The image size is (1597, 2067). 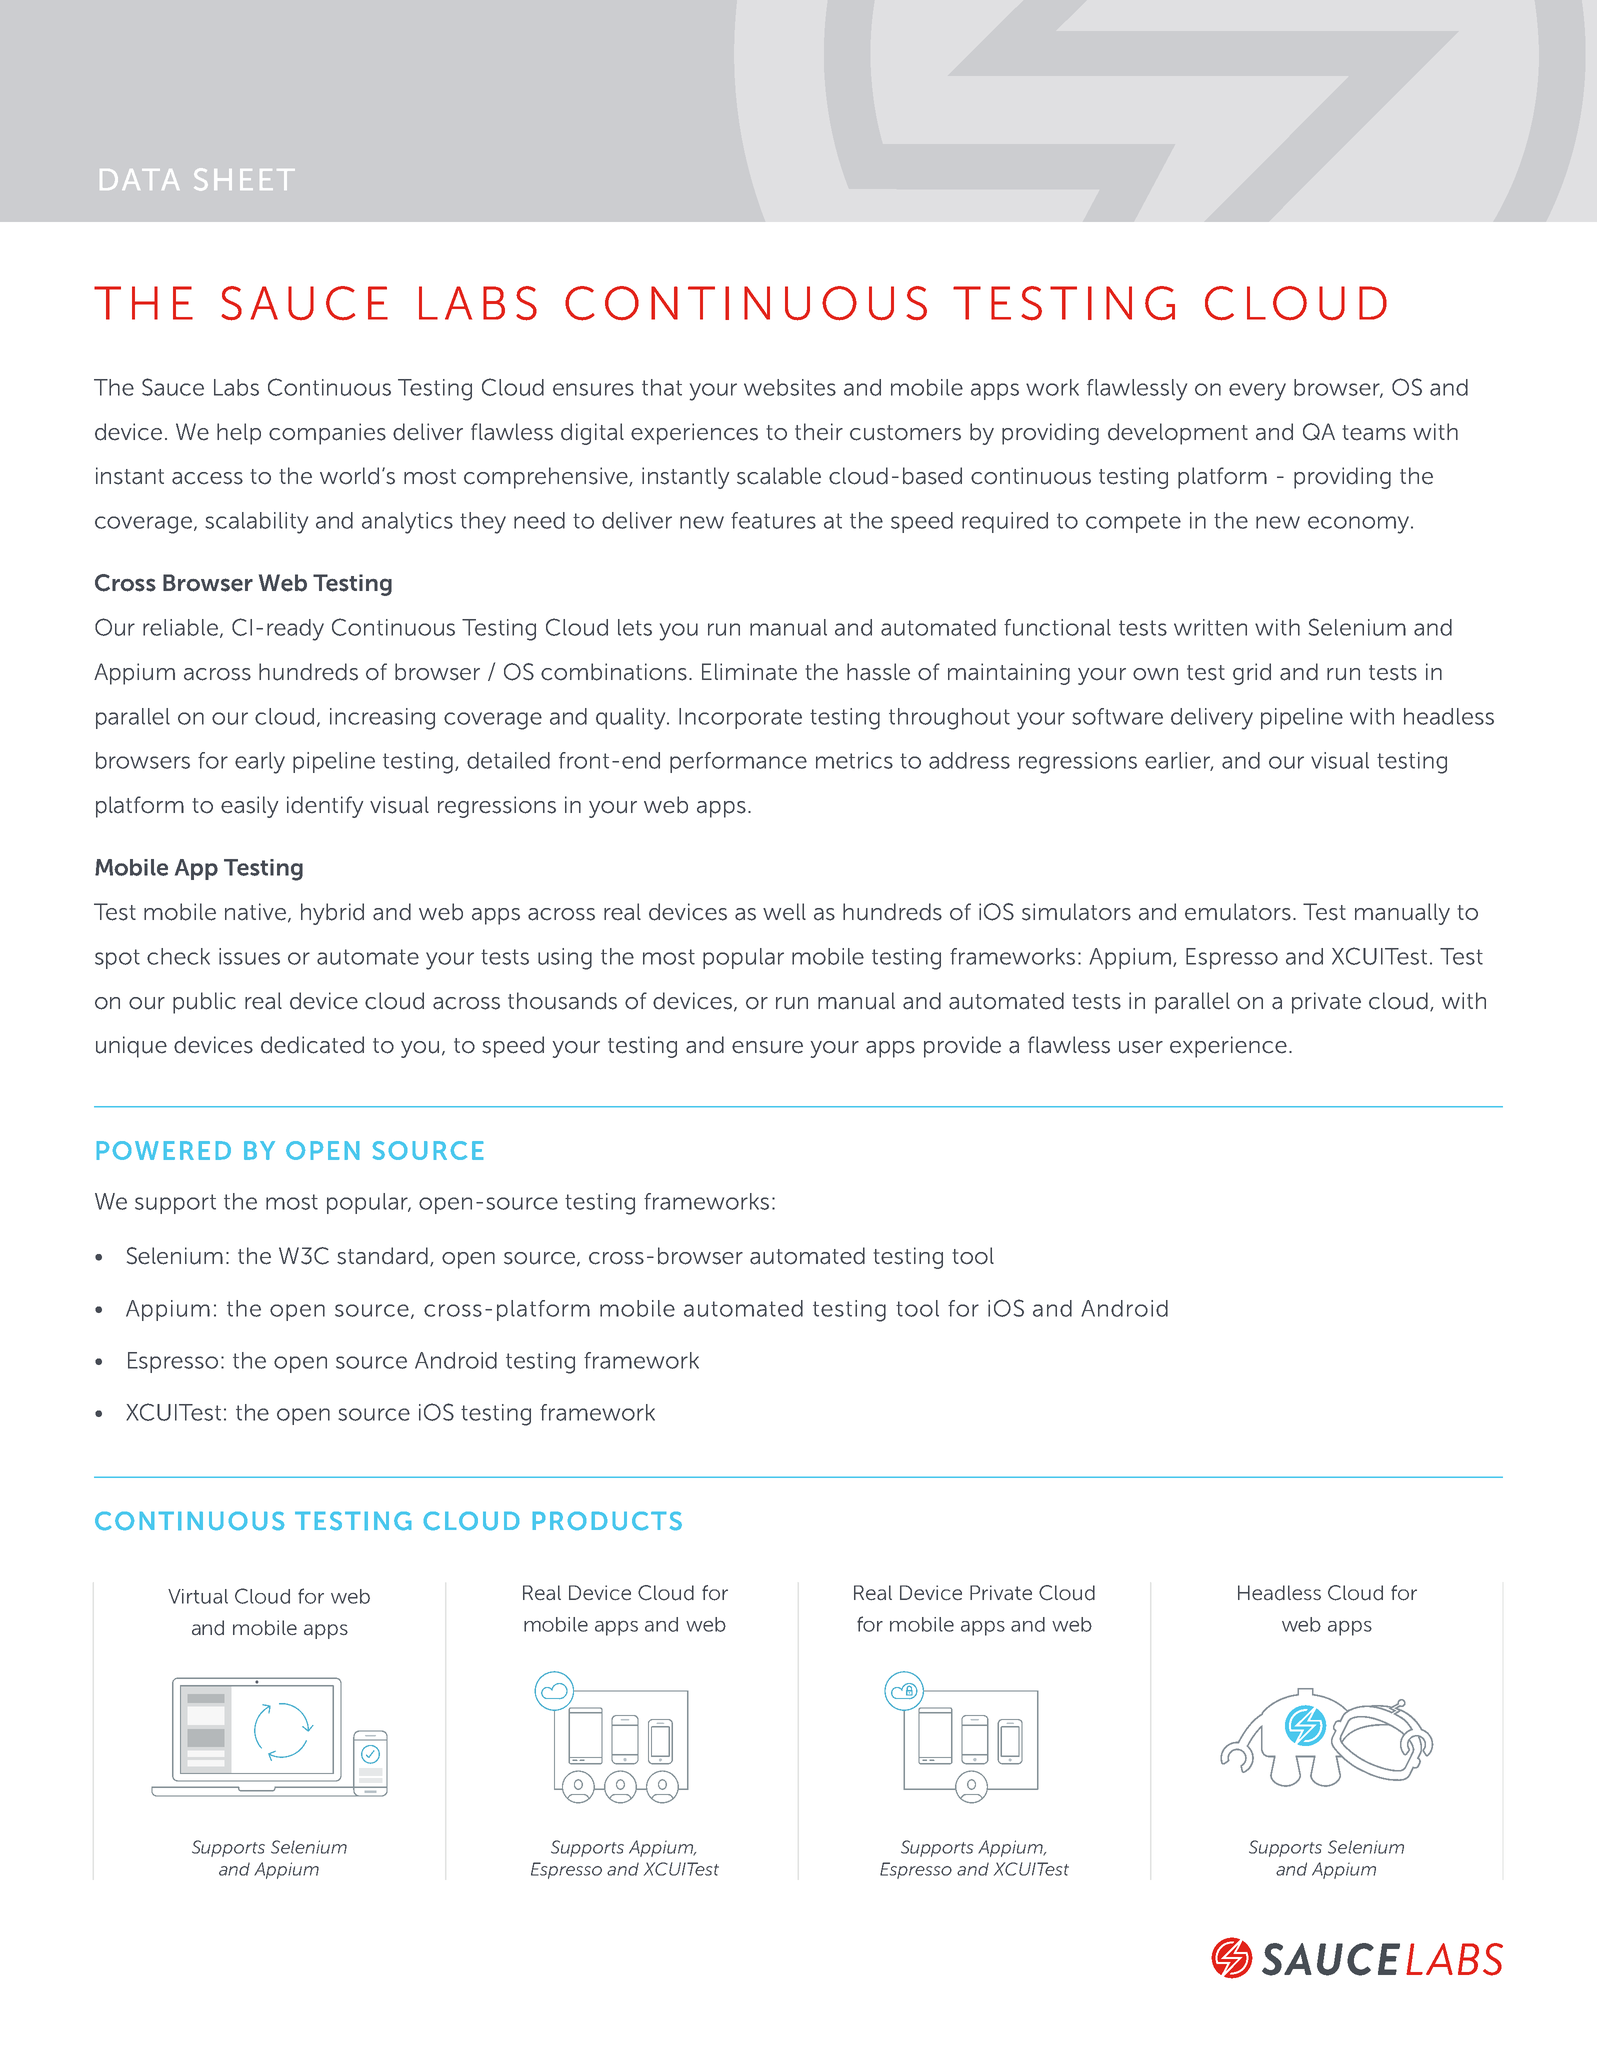 What do you see at coordinates (962, 1047) in the image?
I see `provide` at bounding box center [962, 1047].
